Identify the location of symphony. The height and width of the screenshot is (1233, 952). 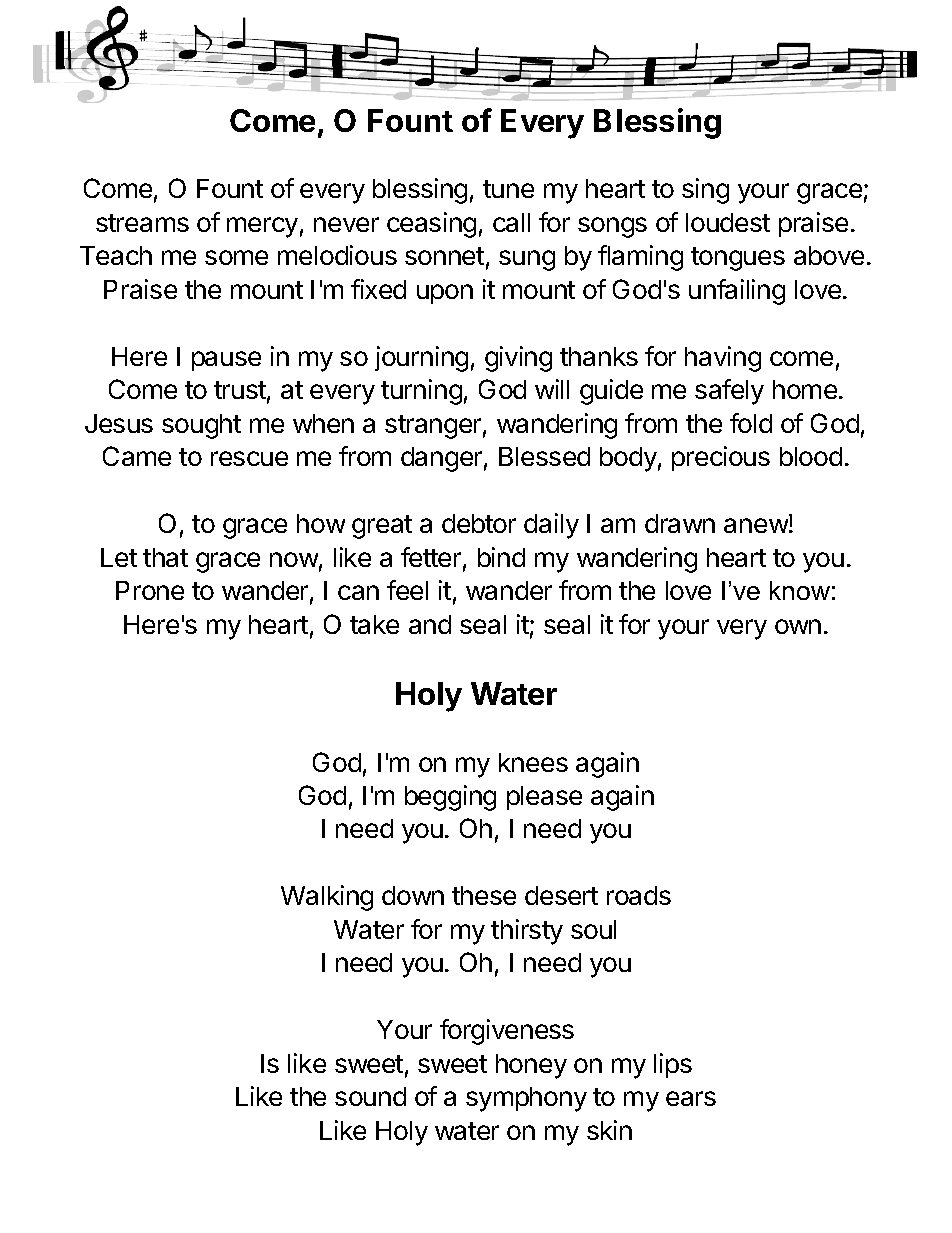
(526, 1099).
